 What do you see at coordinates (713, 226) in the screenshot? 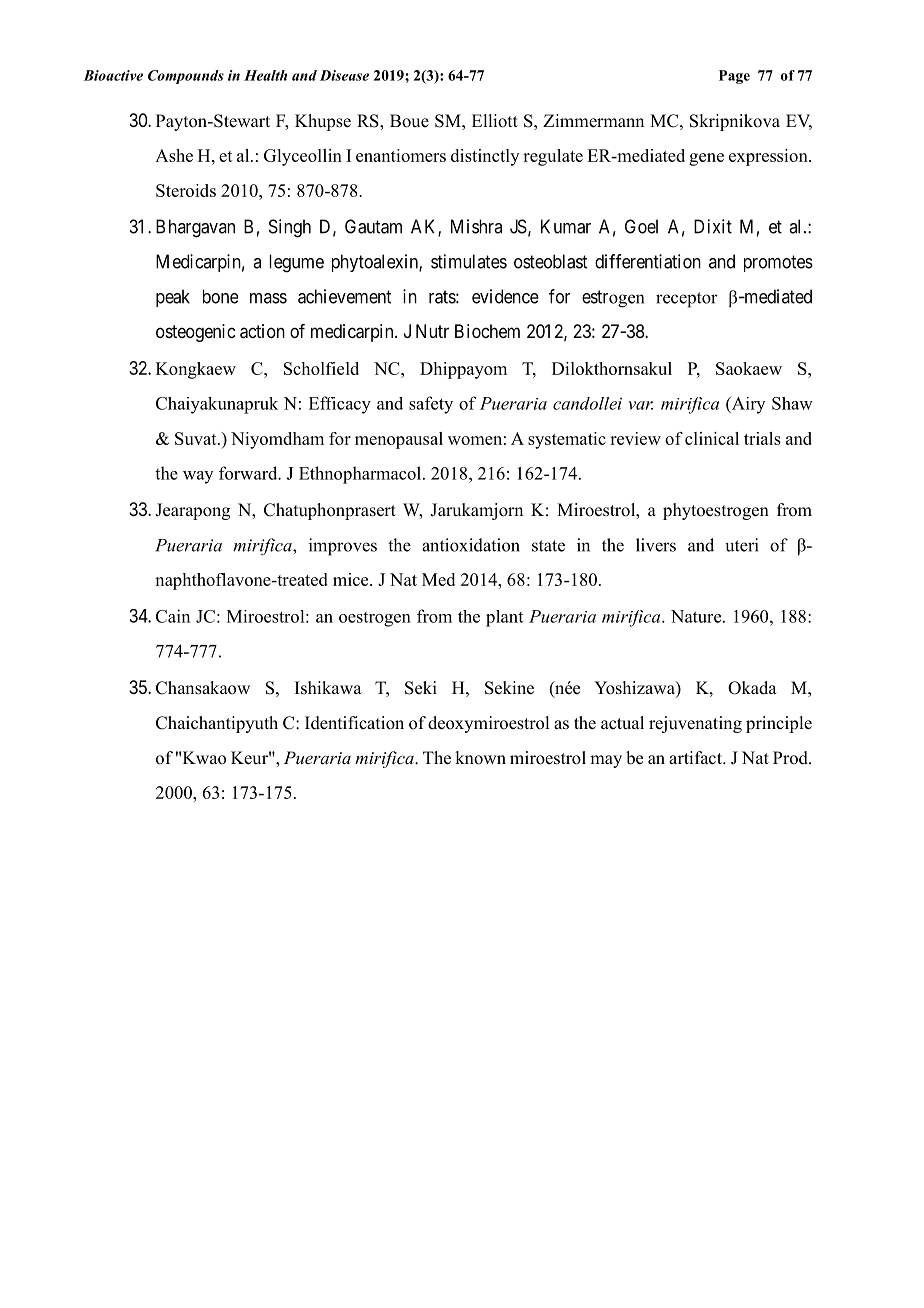
I see `Dixit` at bounding box center [713, 226].
